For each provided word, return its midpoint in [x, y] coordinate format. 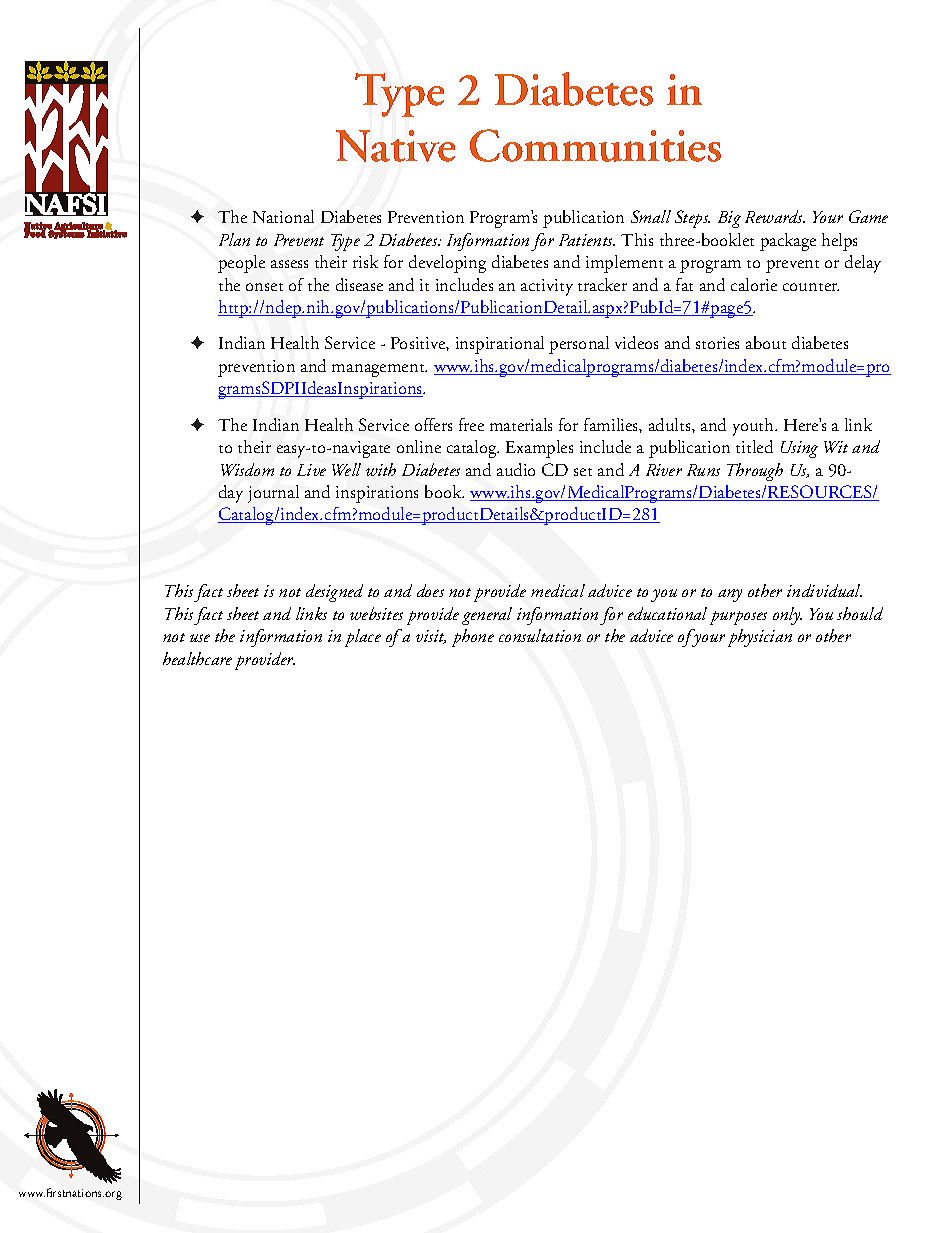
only [787, 616]
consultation [540, 635]
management [379, 370]
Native [395, 146]
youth [754, 427]
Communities [595, 145]
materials [521, 424]
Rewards [775, 216]
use [200, 638]
